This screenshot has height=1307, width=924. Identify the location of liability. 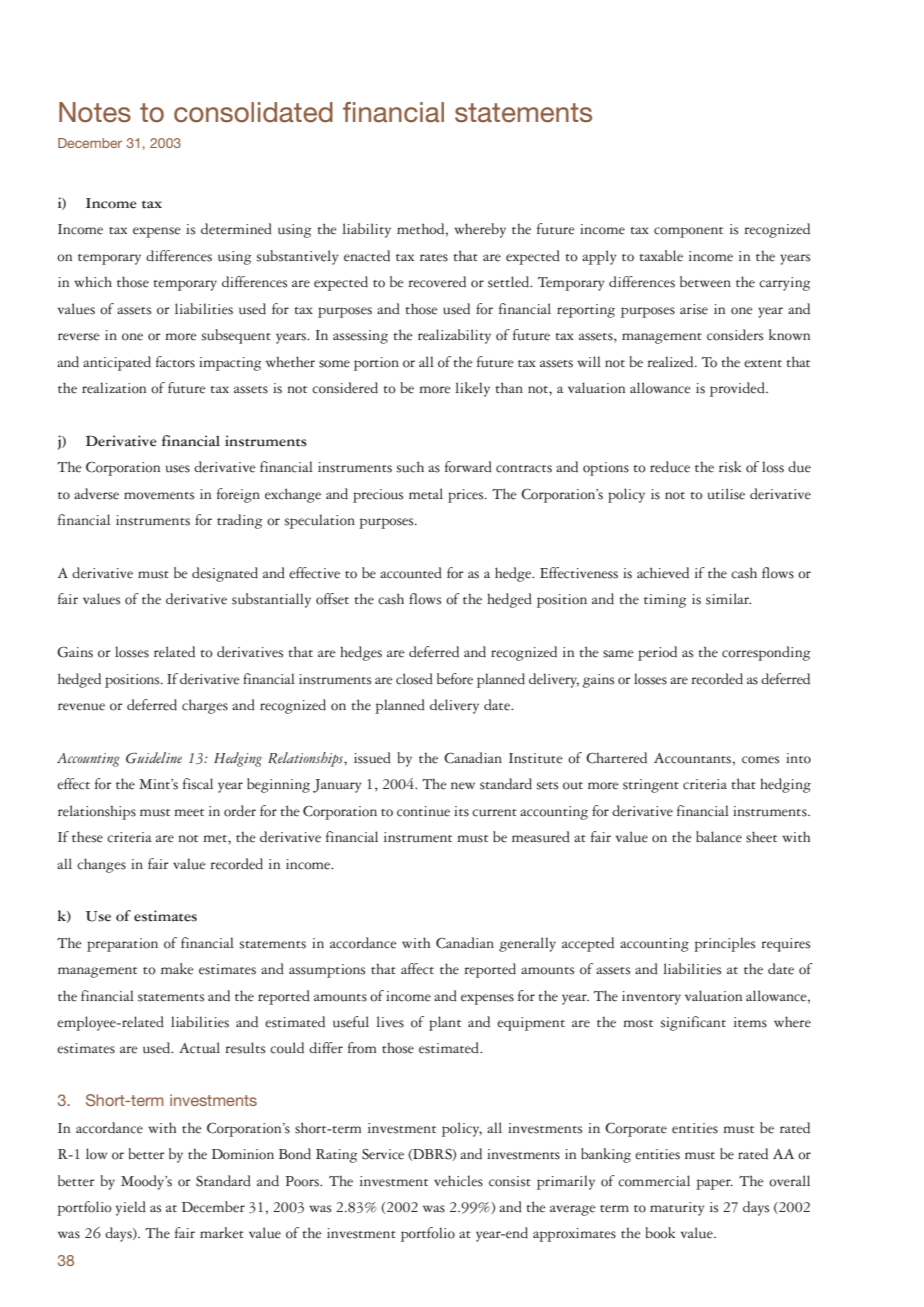
(367, 230).
